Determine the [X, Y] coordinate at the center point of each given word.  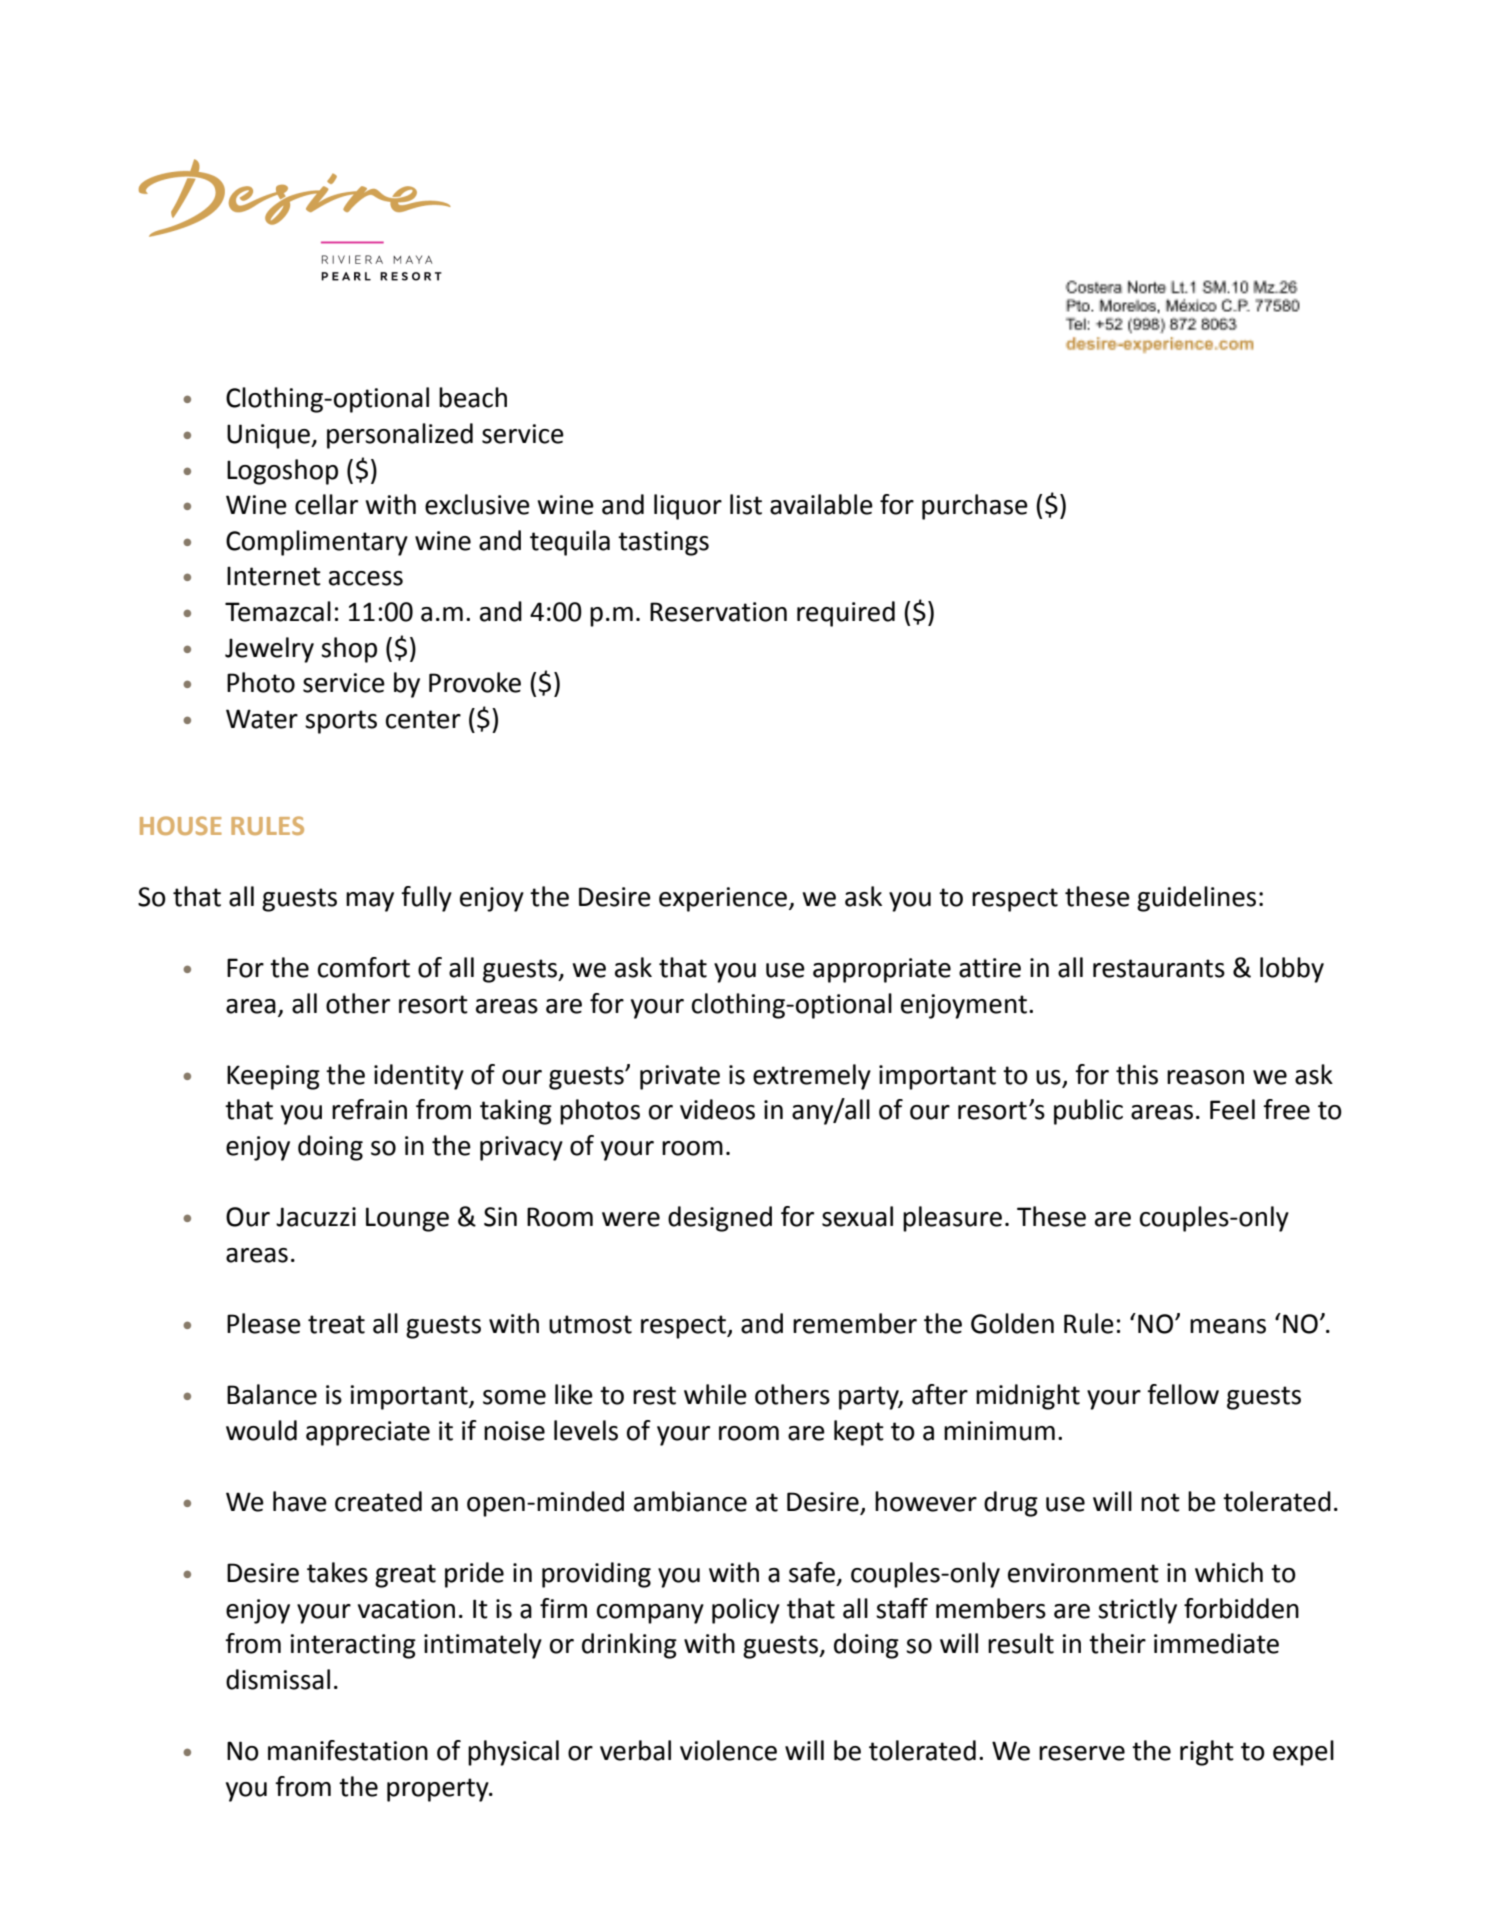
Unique [269, 436]
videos [717, 1109]
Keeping [273, 1077]
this [1137, 1074]
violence [728, 1750]
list [746, 504]
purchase [975, 507]
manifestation [348, 1750]
